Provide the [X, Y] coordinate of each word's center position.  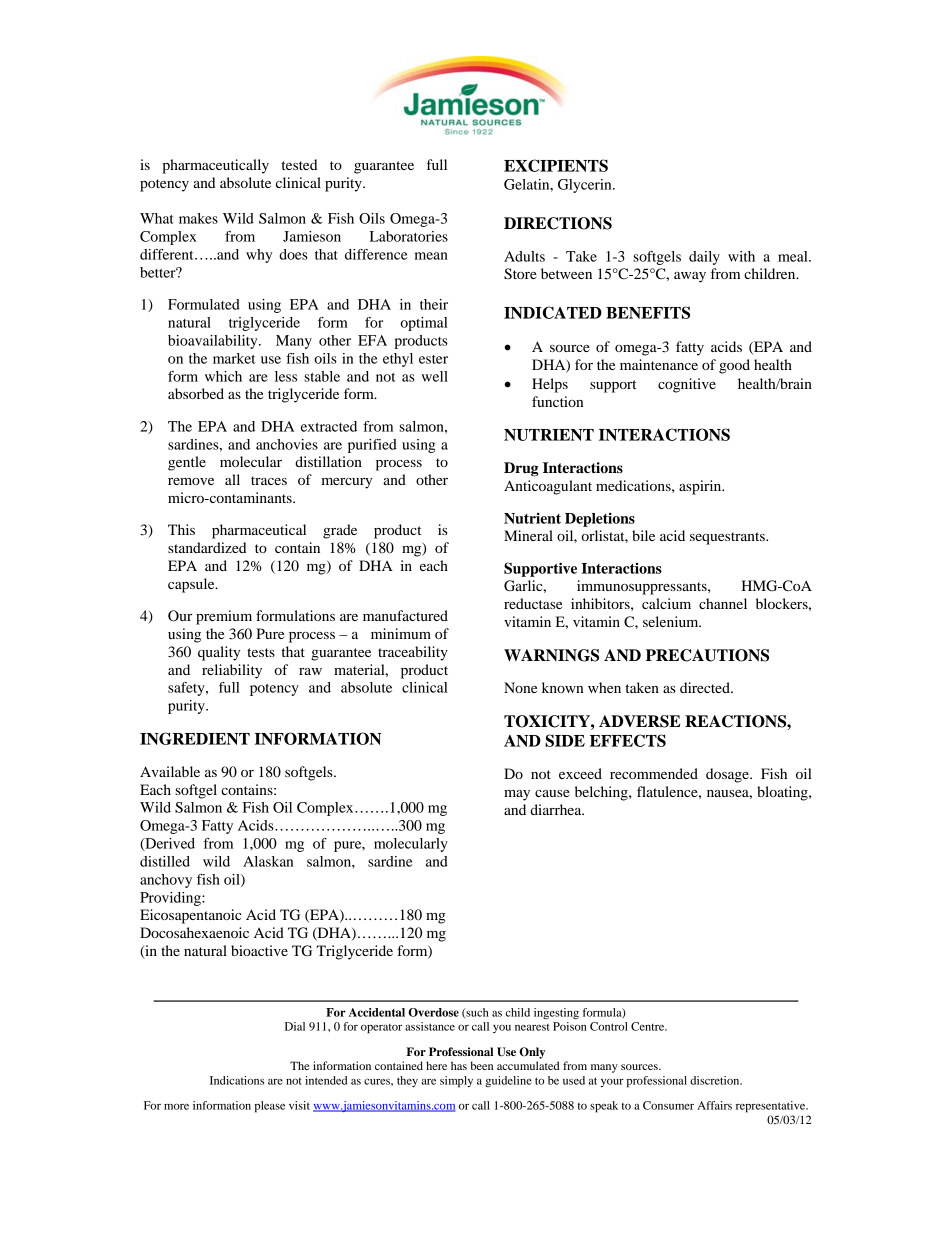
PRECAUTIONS [707, 655]
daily [704, 258]
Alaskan [268, 861]
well [434, 376]
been [482, 1065]
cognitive [687, 385]
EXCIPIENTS [556, 165]
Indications [237, 1080]
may [517, 795]
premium [224, 617]
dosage [728, 775]
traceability [413, 653]
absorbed [196, 393]
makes [198, 218]
